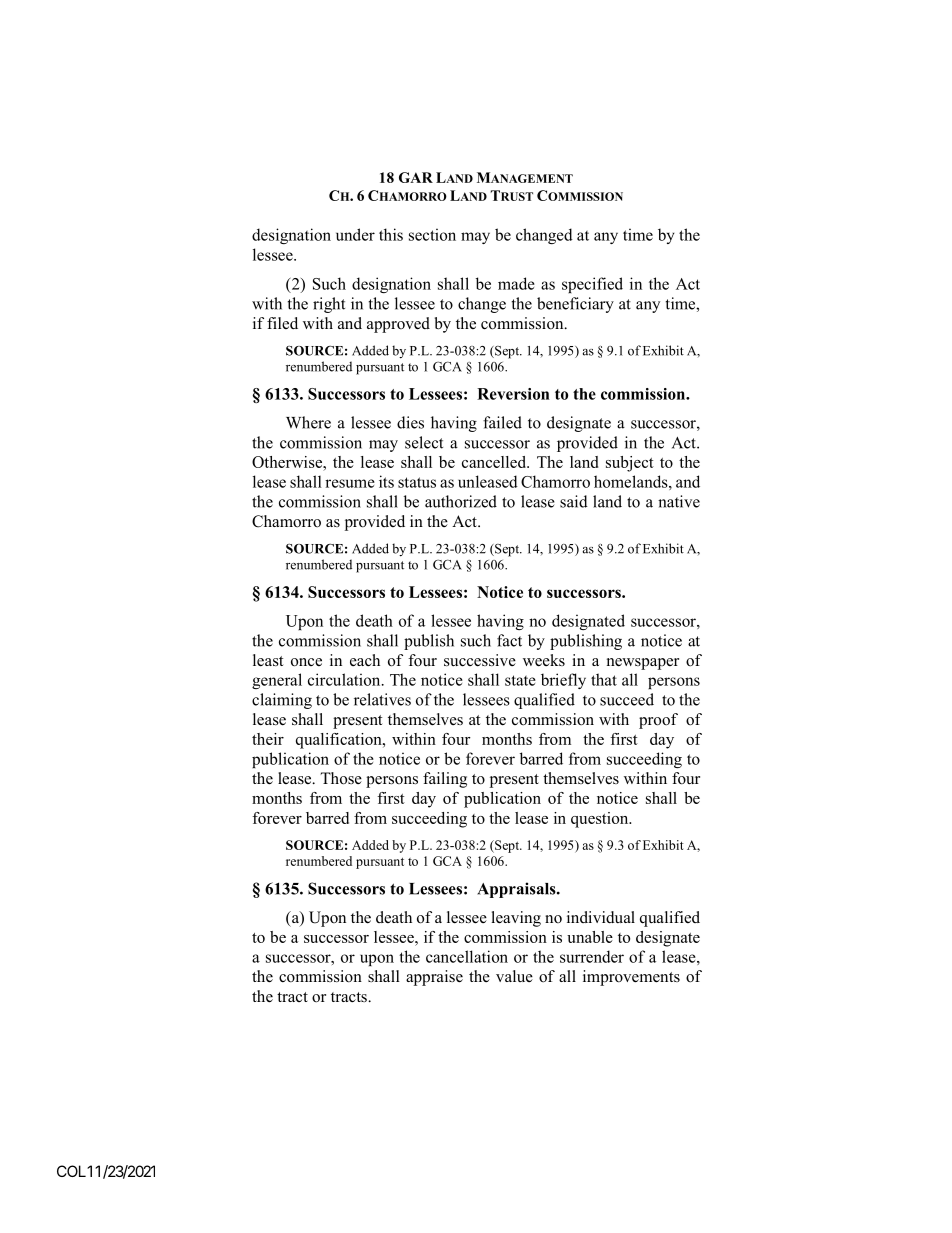 This page has height=1233, width=952. I want to click on specified, so click(592, 285).
